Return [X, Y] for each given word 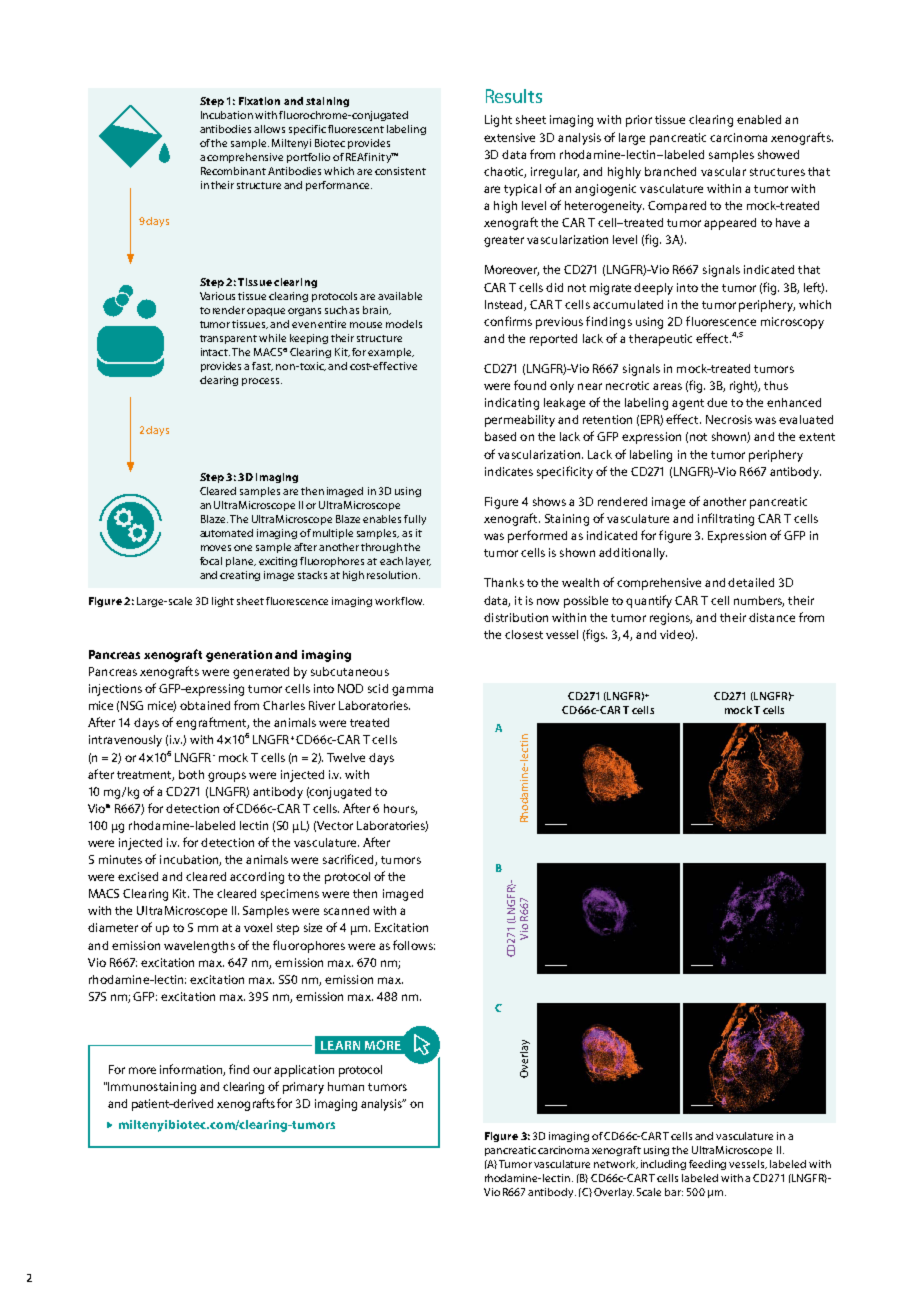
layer [418, 562]
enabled [759, 119]
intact [215, 352]
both [191, 774]
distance [772, 617]
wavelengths [199, 947]
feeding [707, 1165]
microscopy [792, 323]
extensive [509, 137]
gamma [412, 691]
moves [216, 548]
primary [303, 1088]
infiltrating [726, 519]
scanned [346, 910]
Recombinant [233, 171]
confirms [508, 321]
